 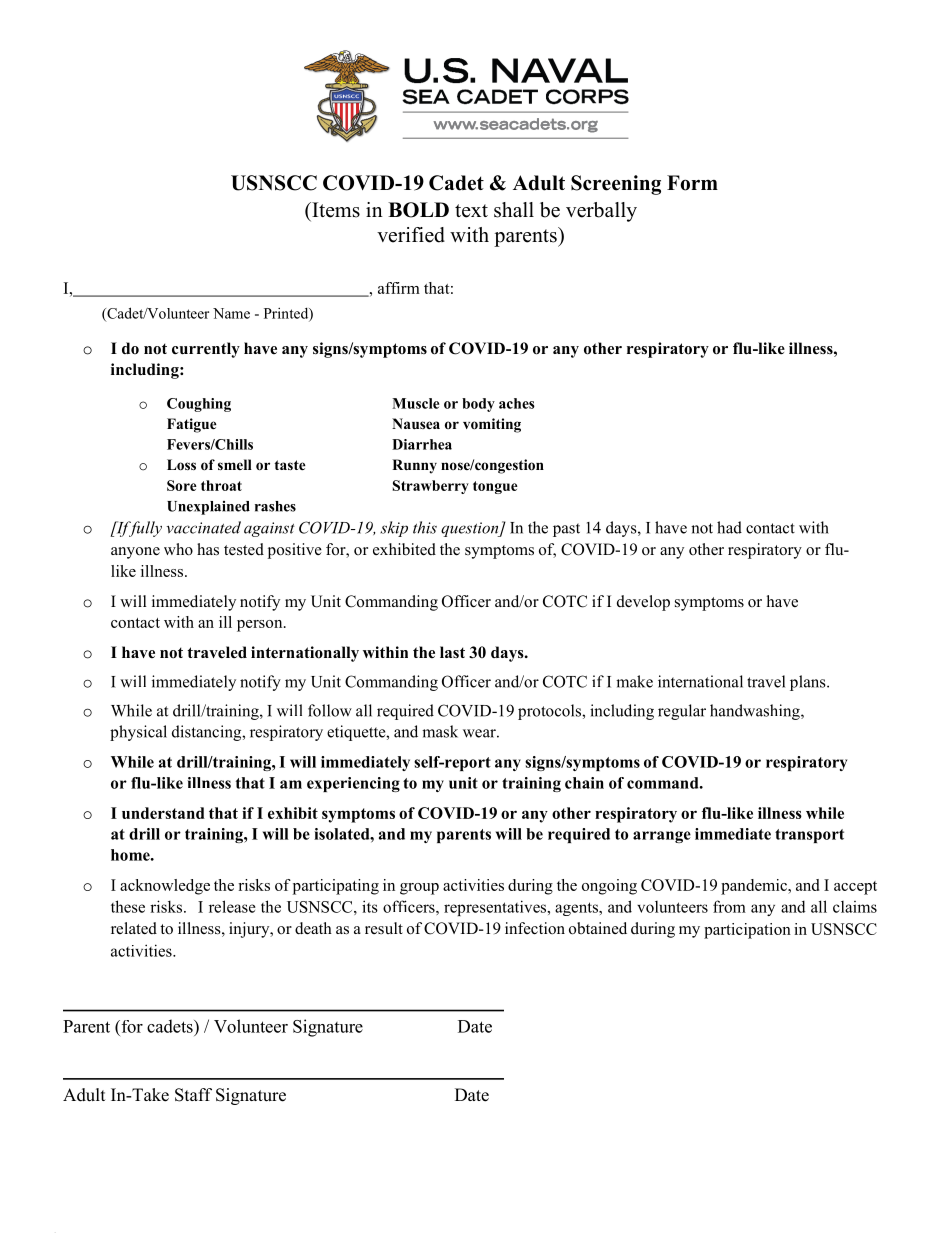 What do you see at coordinates (692, 183) in the screenshot?
I see `Form` at bounding box center [692, 183].
